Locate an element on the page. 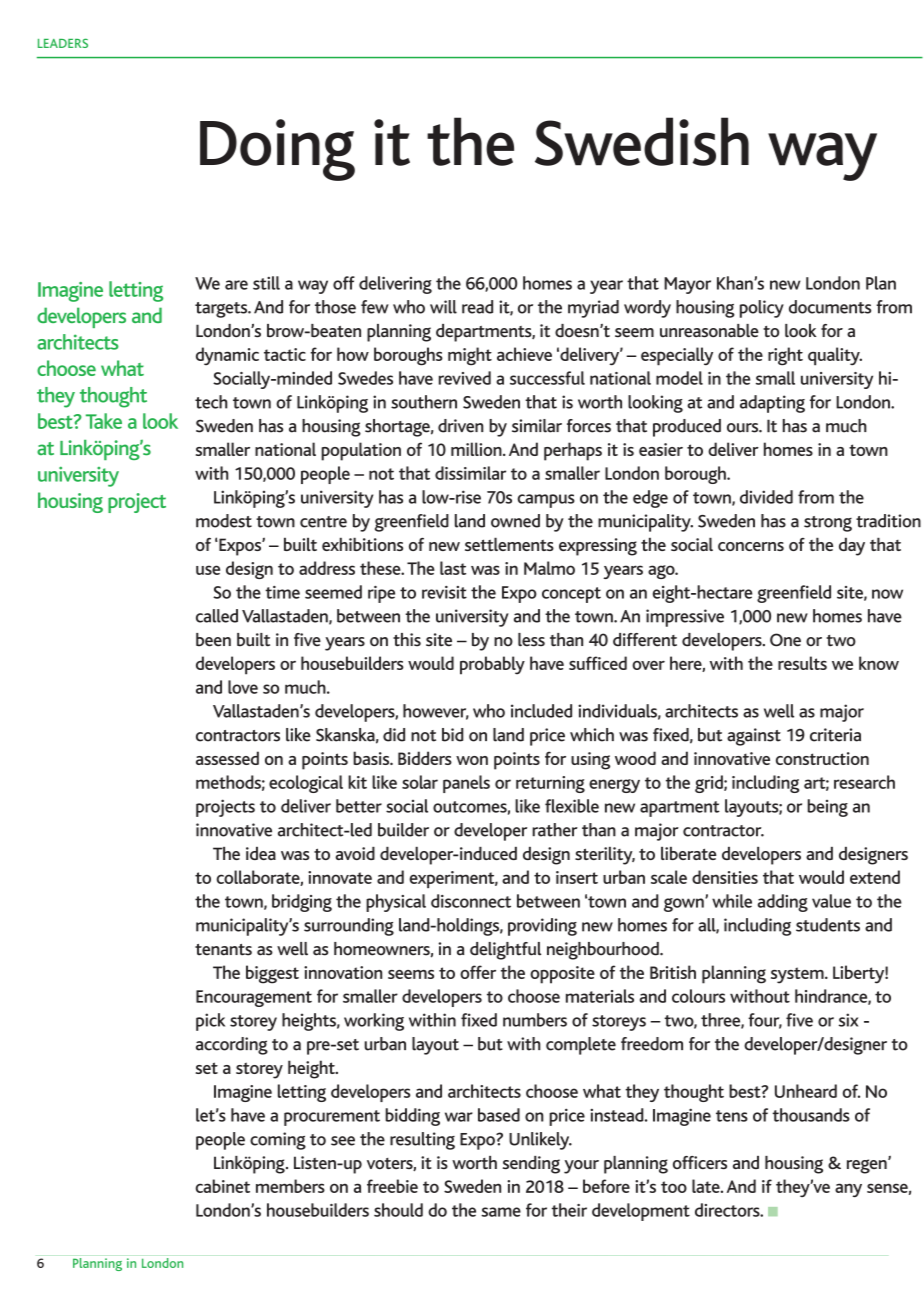  driven is located at coordinates (461, 426).
